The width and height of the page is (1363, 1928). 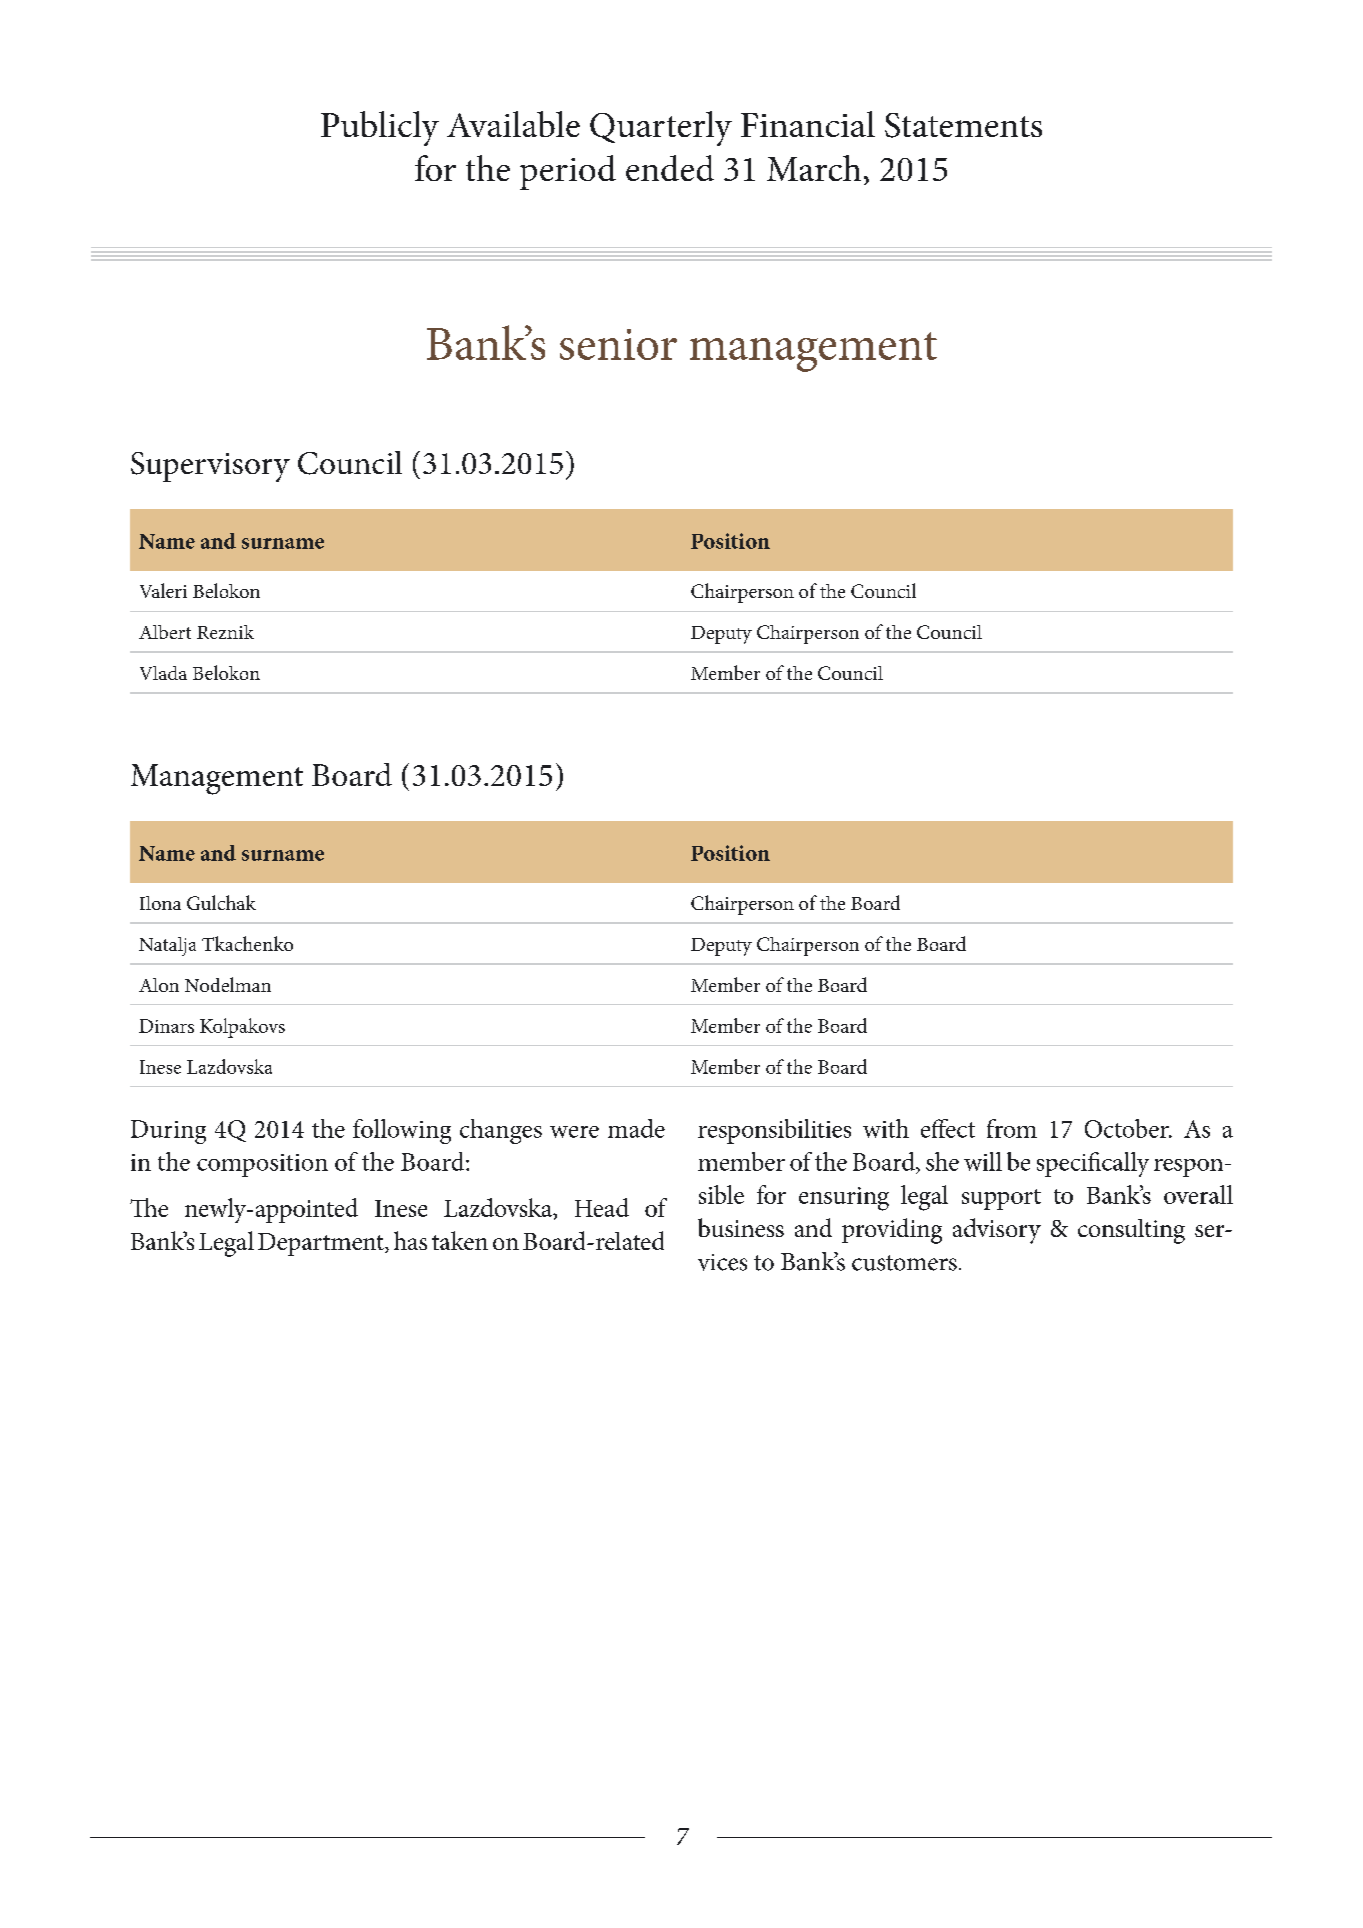 What do you see at coordinates (1128, 1128) in the page?
I see `October` at bounding box center [1128, 1128].
